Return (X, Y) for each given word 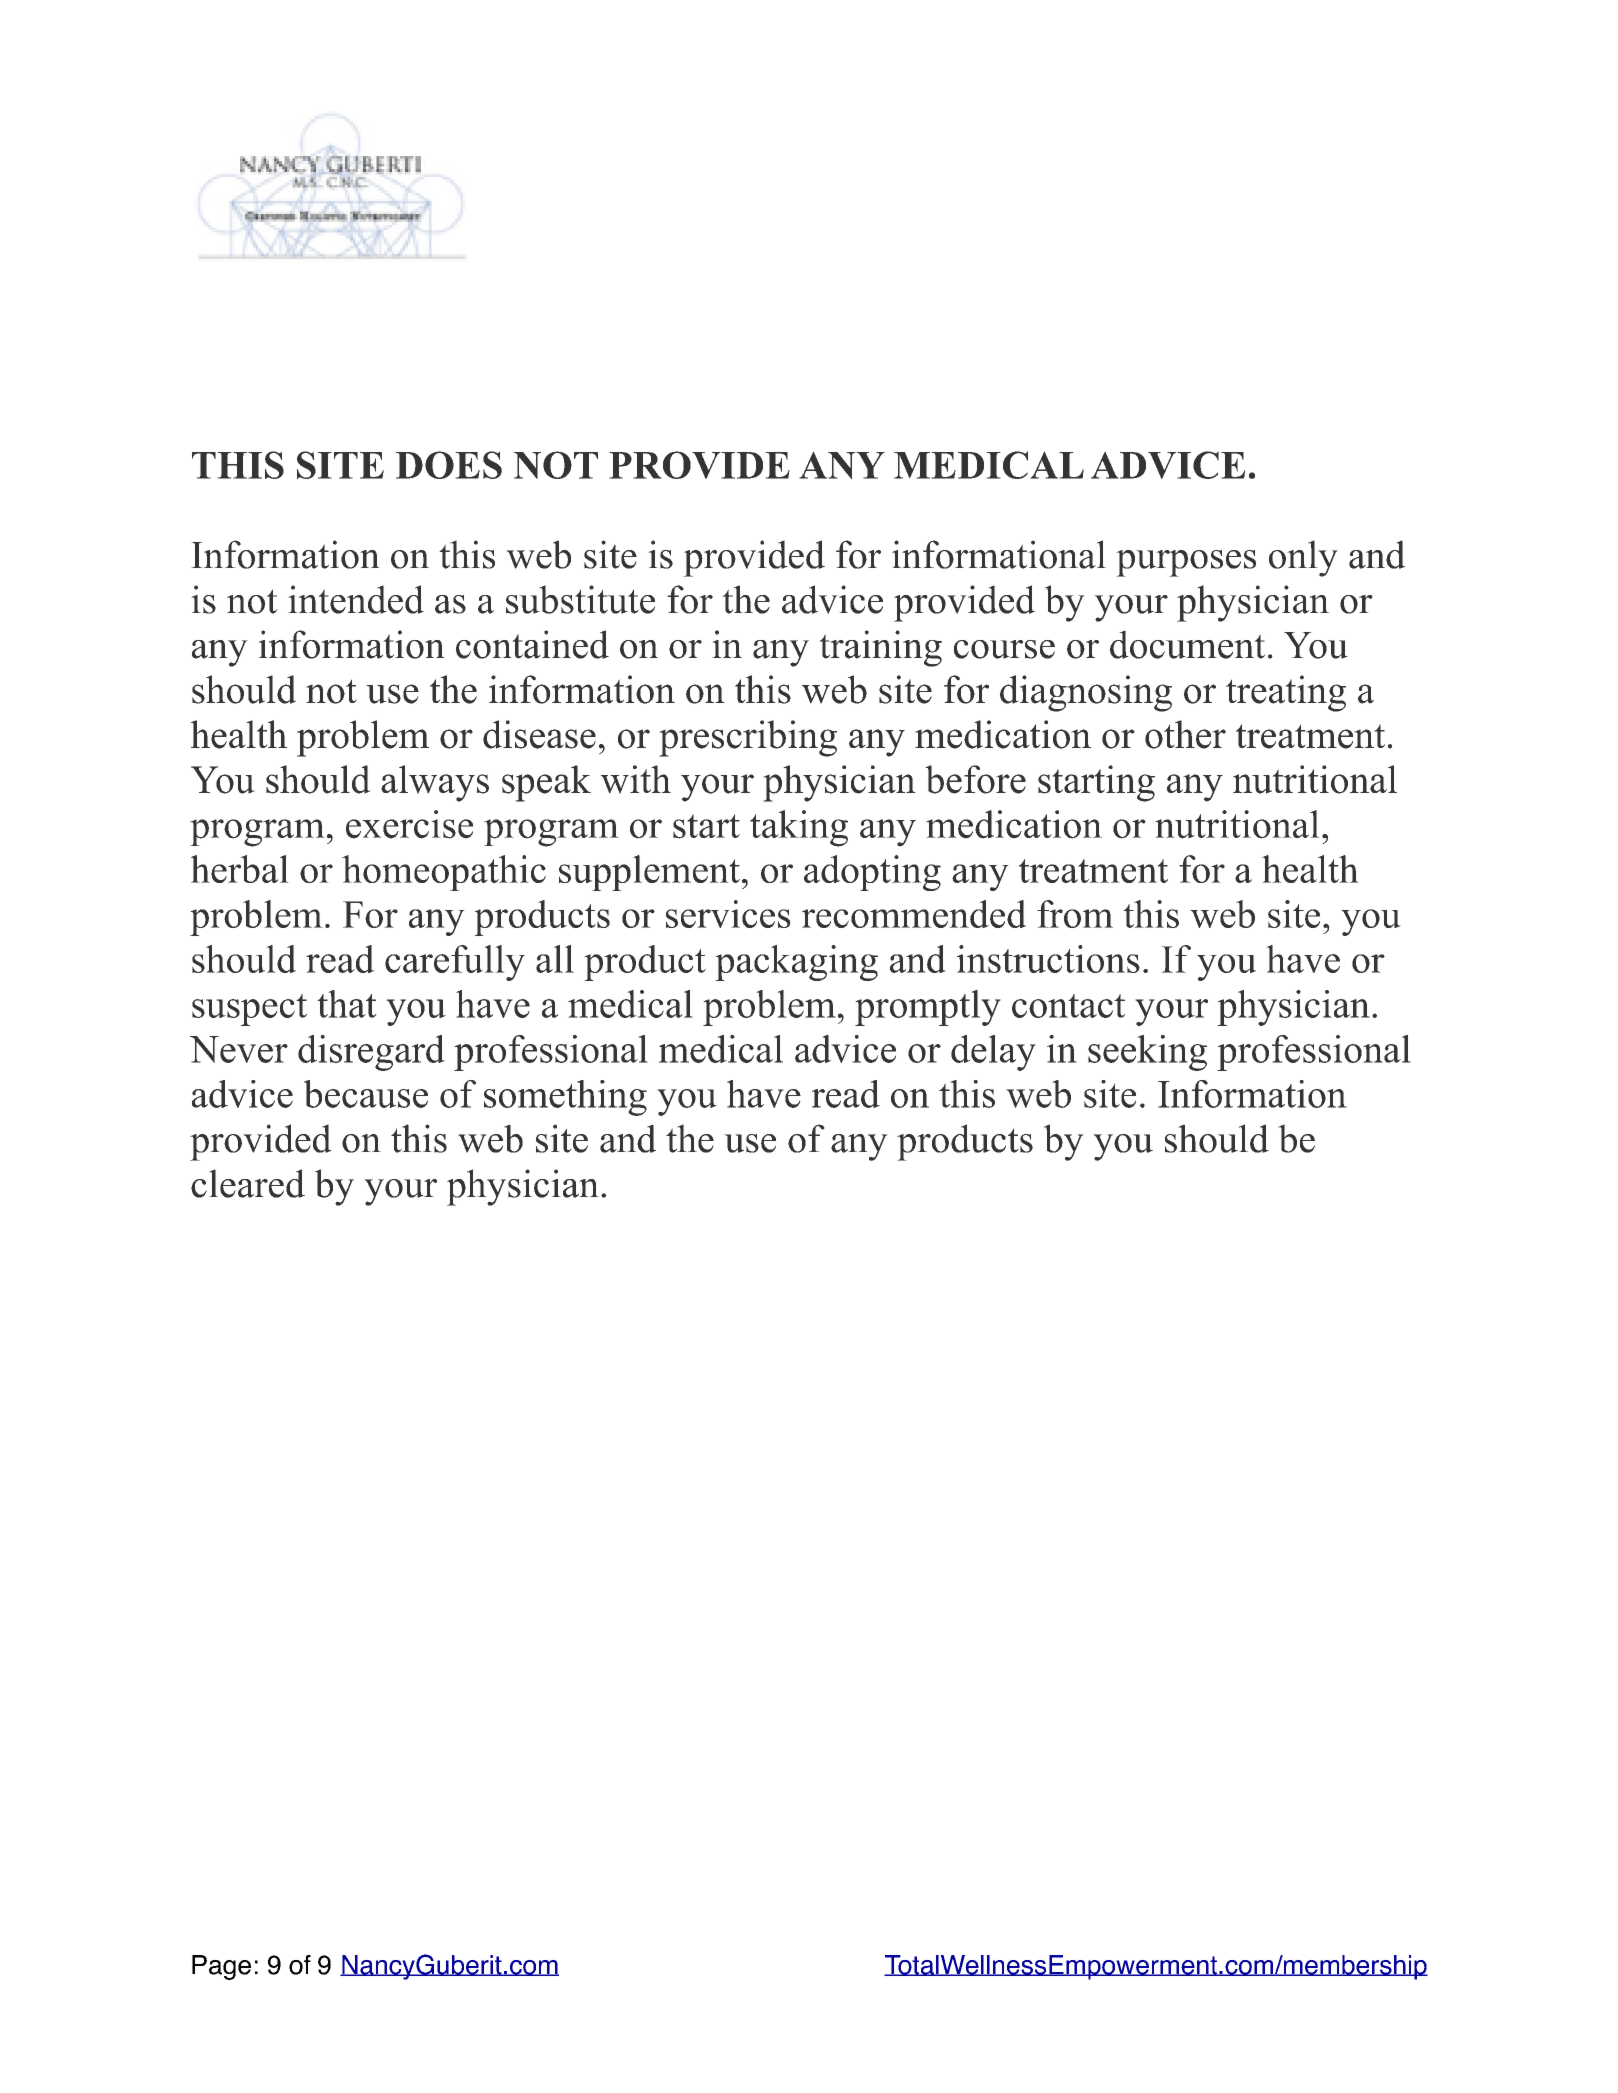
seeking (1147, 1053)
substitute (580, 599)
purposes (1186, 563)
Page (221, 1967)
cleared (248, 1183)
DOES (449, 465)
